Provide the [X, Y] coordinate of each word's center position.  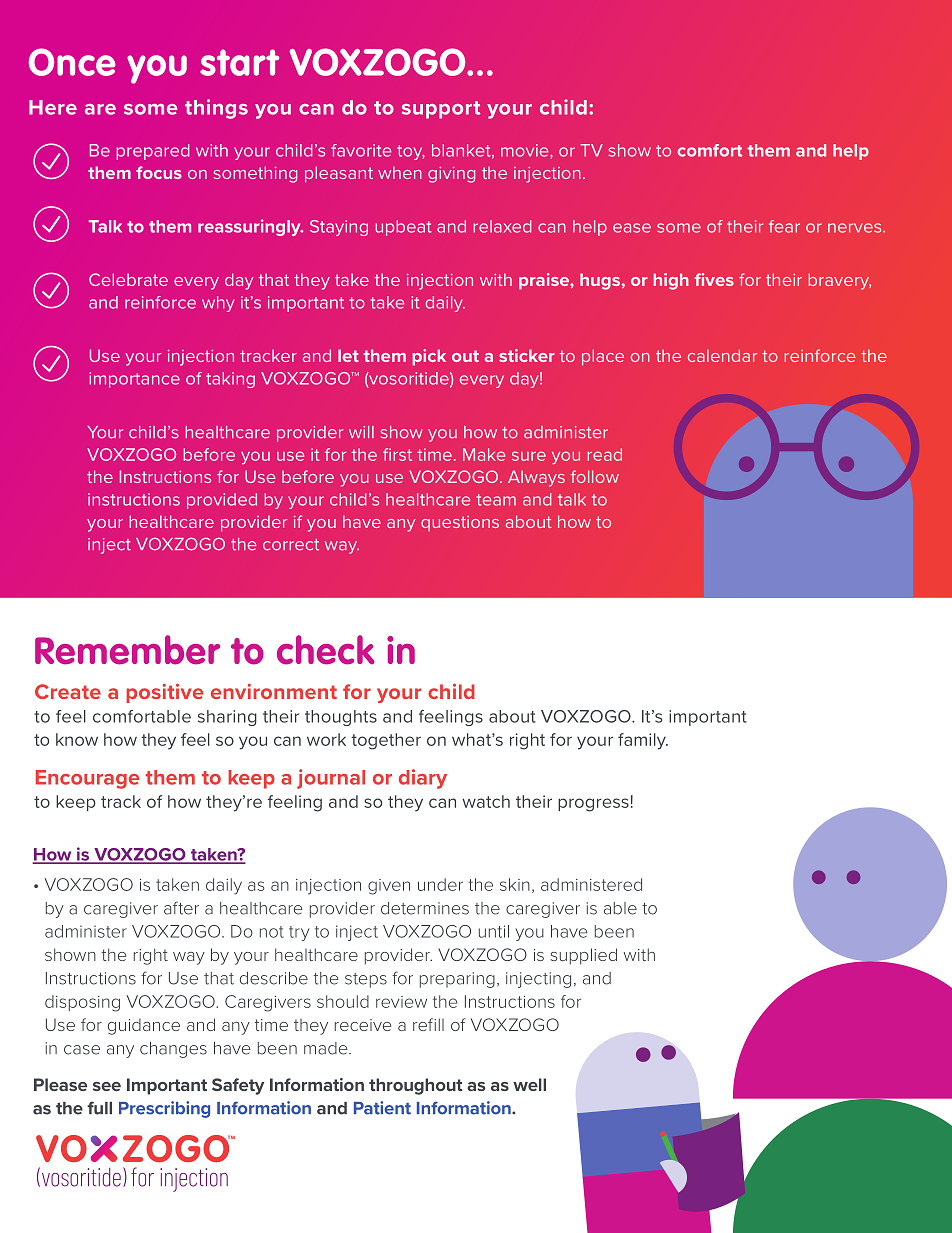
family [643, 741]
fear [784, 226]
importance [135, 380]
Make [484, 454]
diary [423, 779]
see [107, 1086]
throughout [416, 1086]
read [605, 454]
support [441, 110]
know [77, 739]
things [216, 109]
